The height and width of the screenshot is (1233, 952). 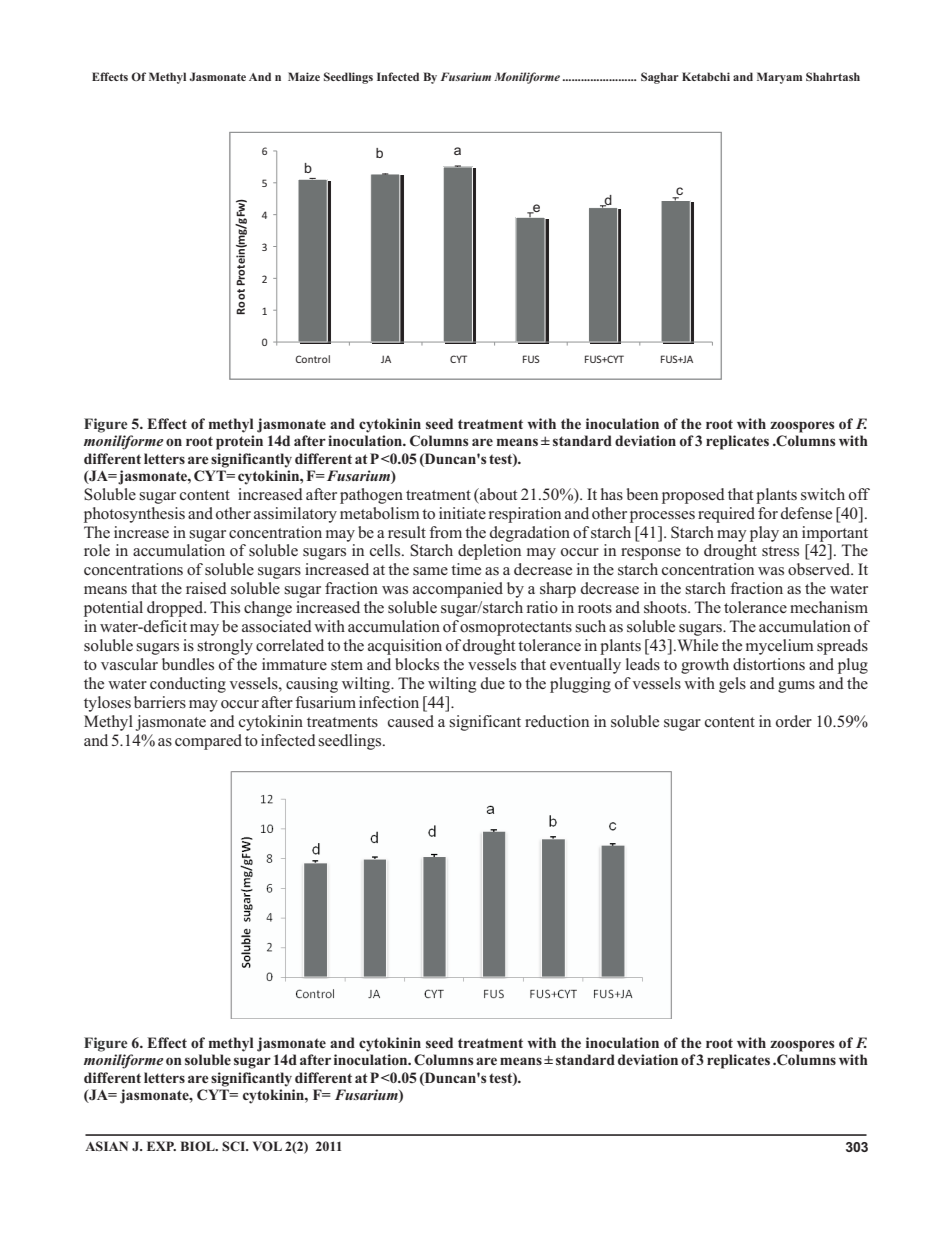 I want to click on BIOL, so click(x=198, y=1146).
